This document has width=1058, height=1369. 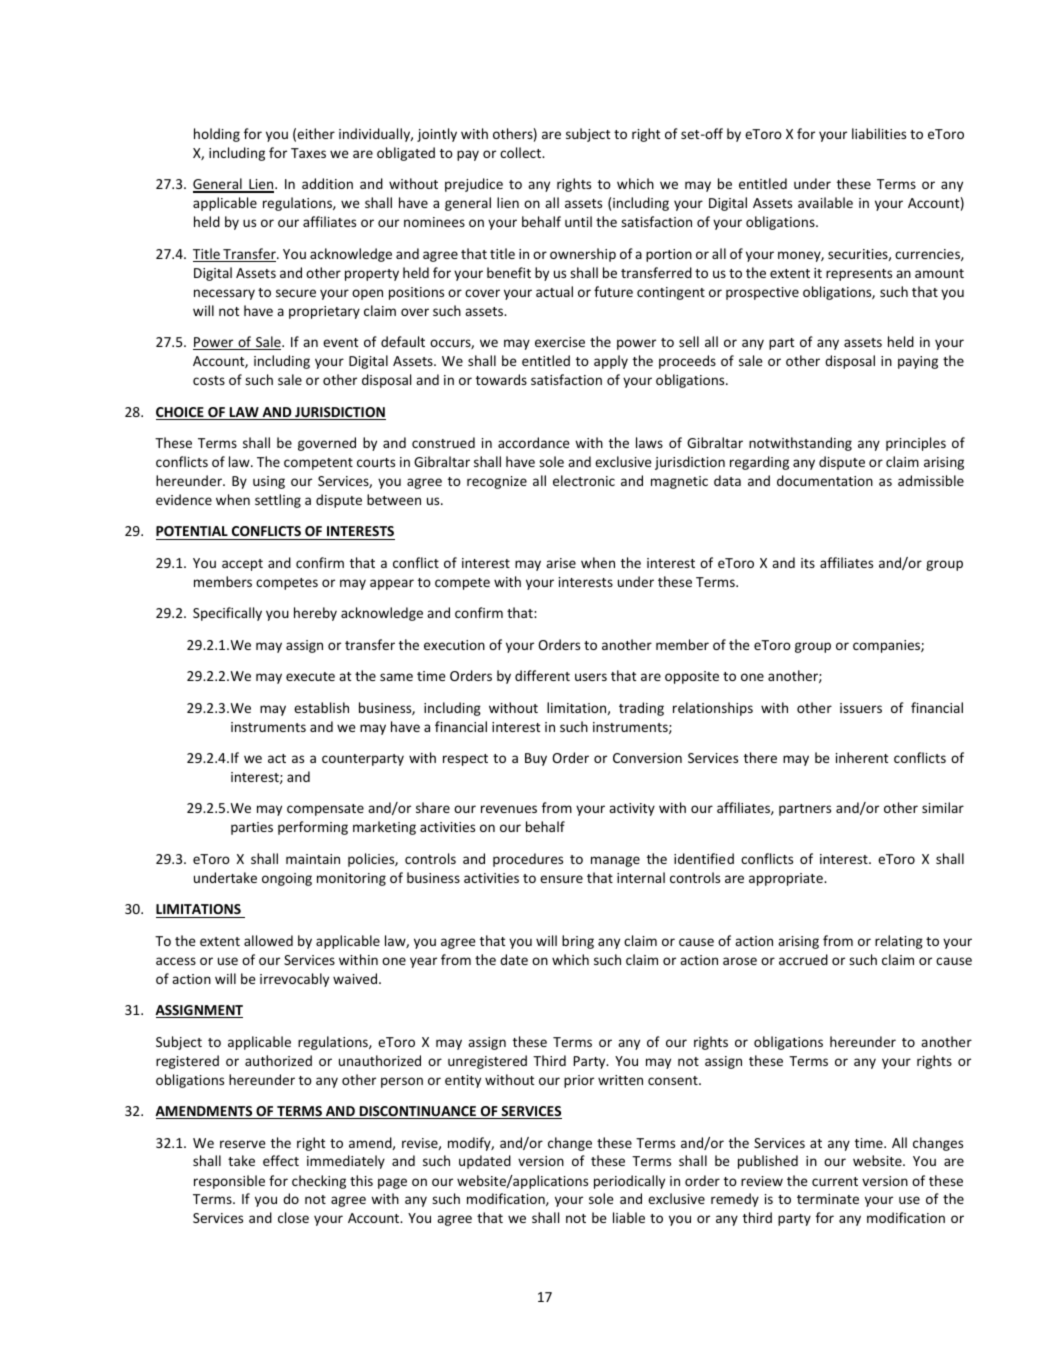 What do you see at coordinates (542, 675) in the document?
I see `different` at bounding box center [542, 675].
